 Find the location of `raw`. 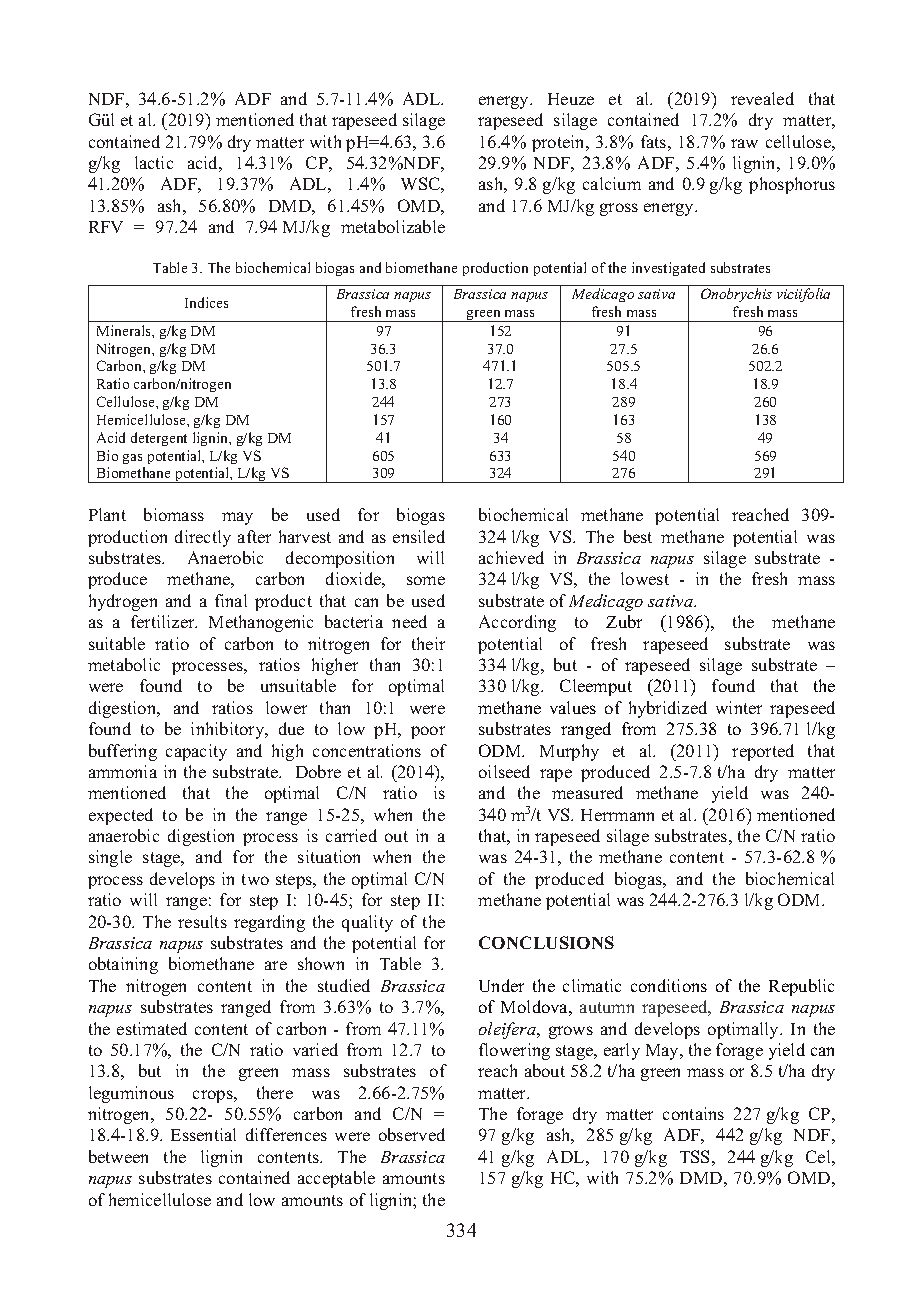

raw is located at coordinates (744, 143).
